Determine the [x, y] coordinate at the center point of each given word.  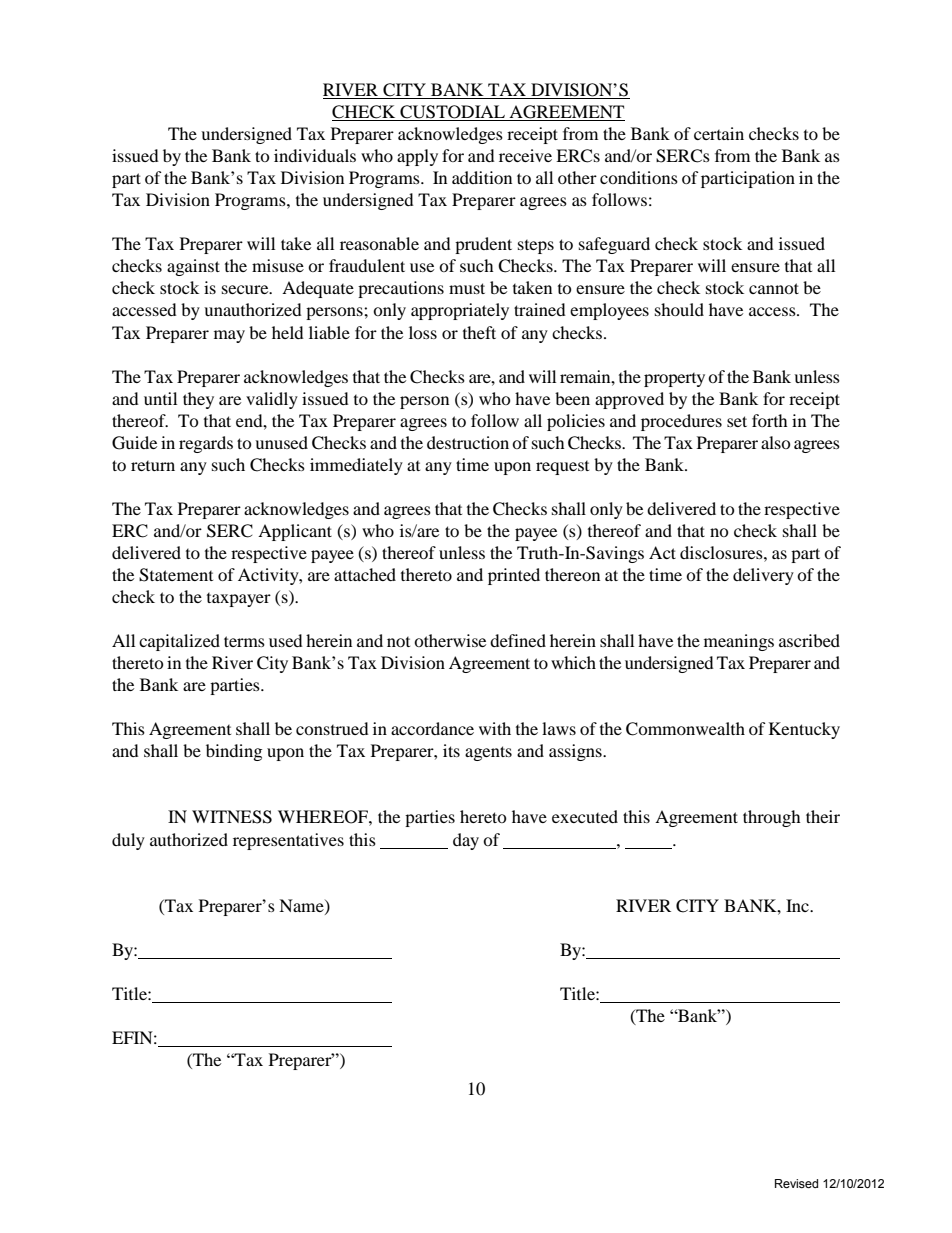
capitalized [179, 642]
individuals [315, 155]
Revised [796, 1183]
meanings [739, 642]
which [573, 662]
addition [482, 177]
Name [302, 906]
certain [719, 133]
